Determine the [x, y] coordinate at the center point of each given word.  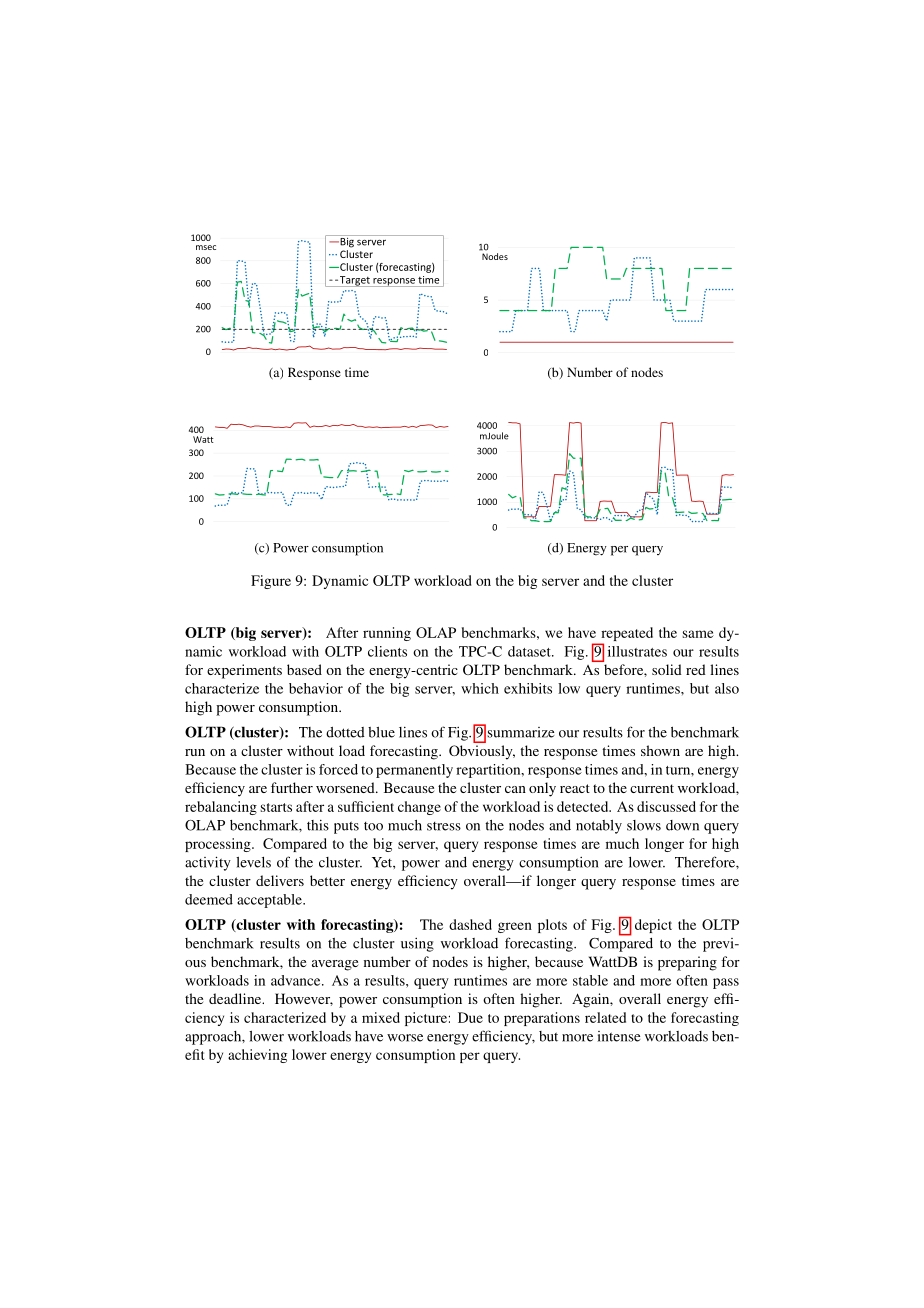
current [652, 788]
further [292, 787]
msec [206, 247]
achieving [257, 1056]
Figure [271, 582]
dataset [530, 651]
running [387, 634]
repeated [626, 635]
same [698, 634]
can [515, 789]
